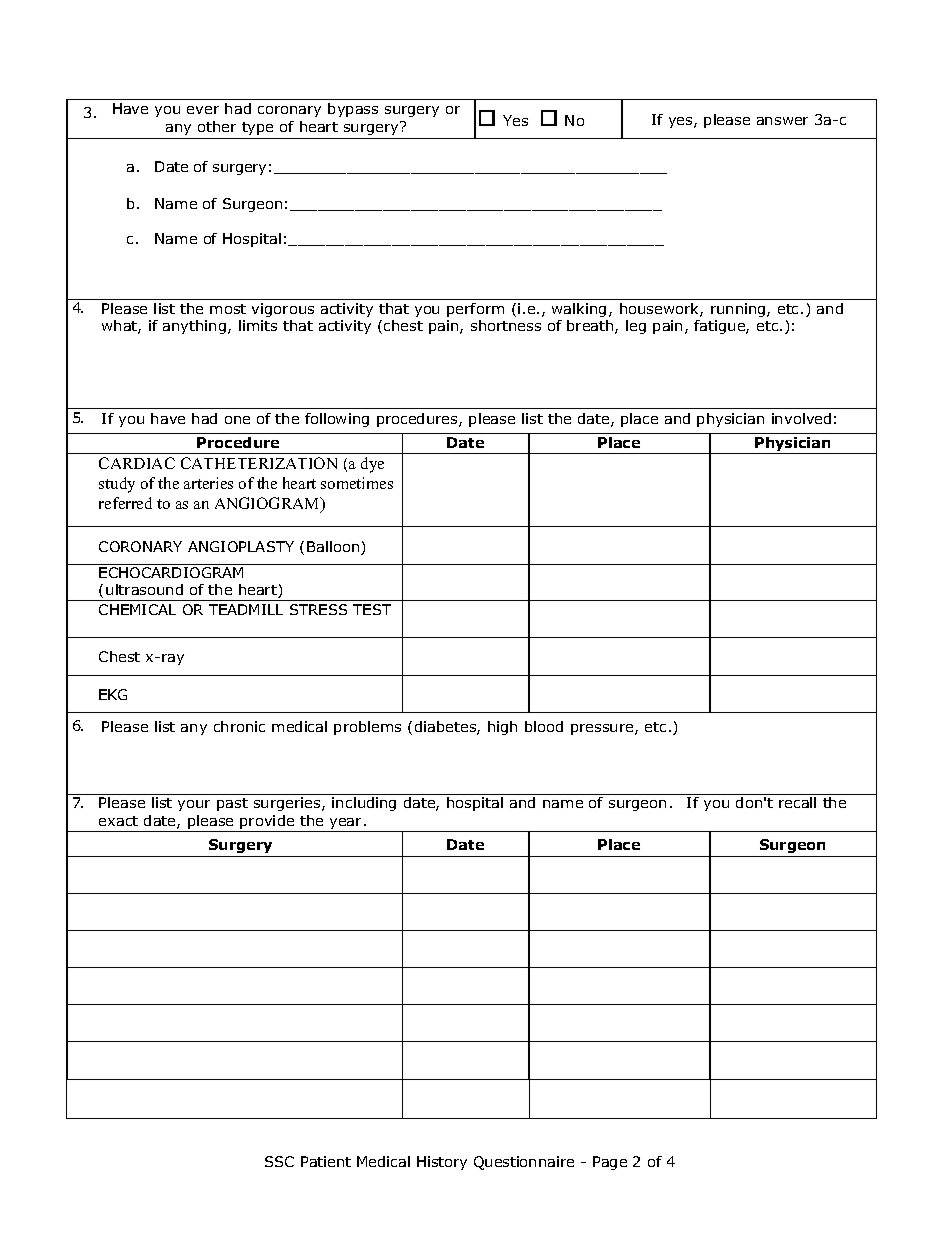  What do you see at coordinates (797, 802) in the page?
I see `recall` at bounding box center [797, 802].
